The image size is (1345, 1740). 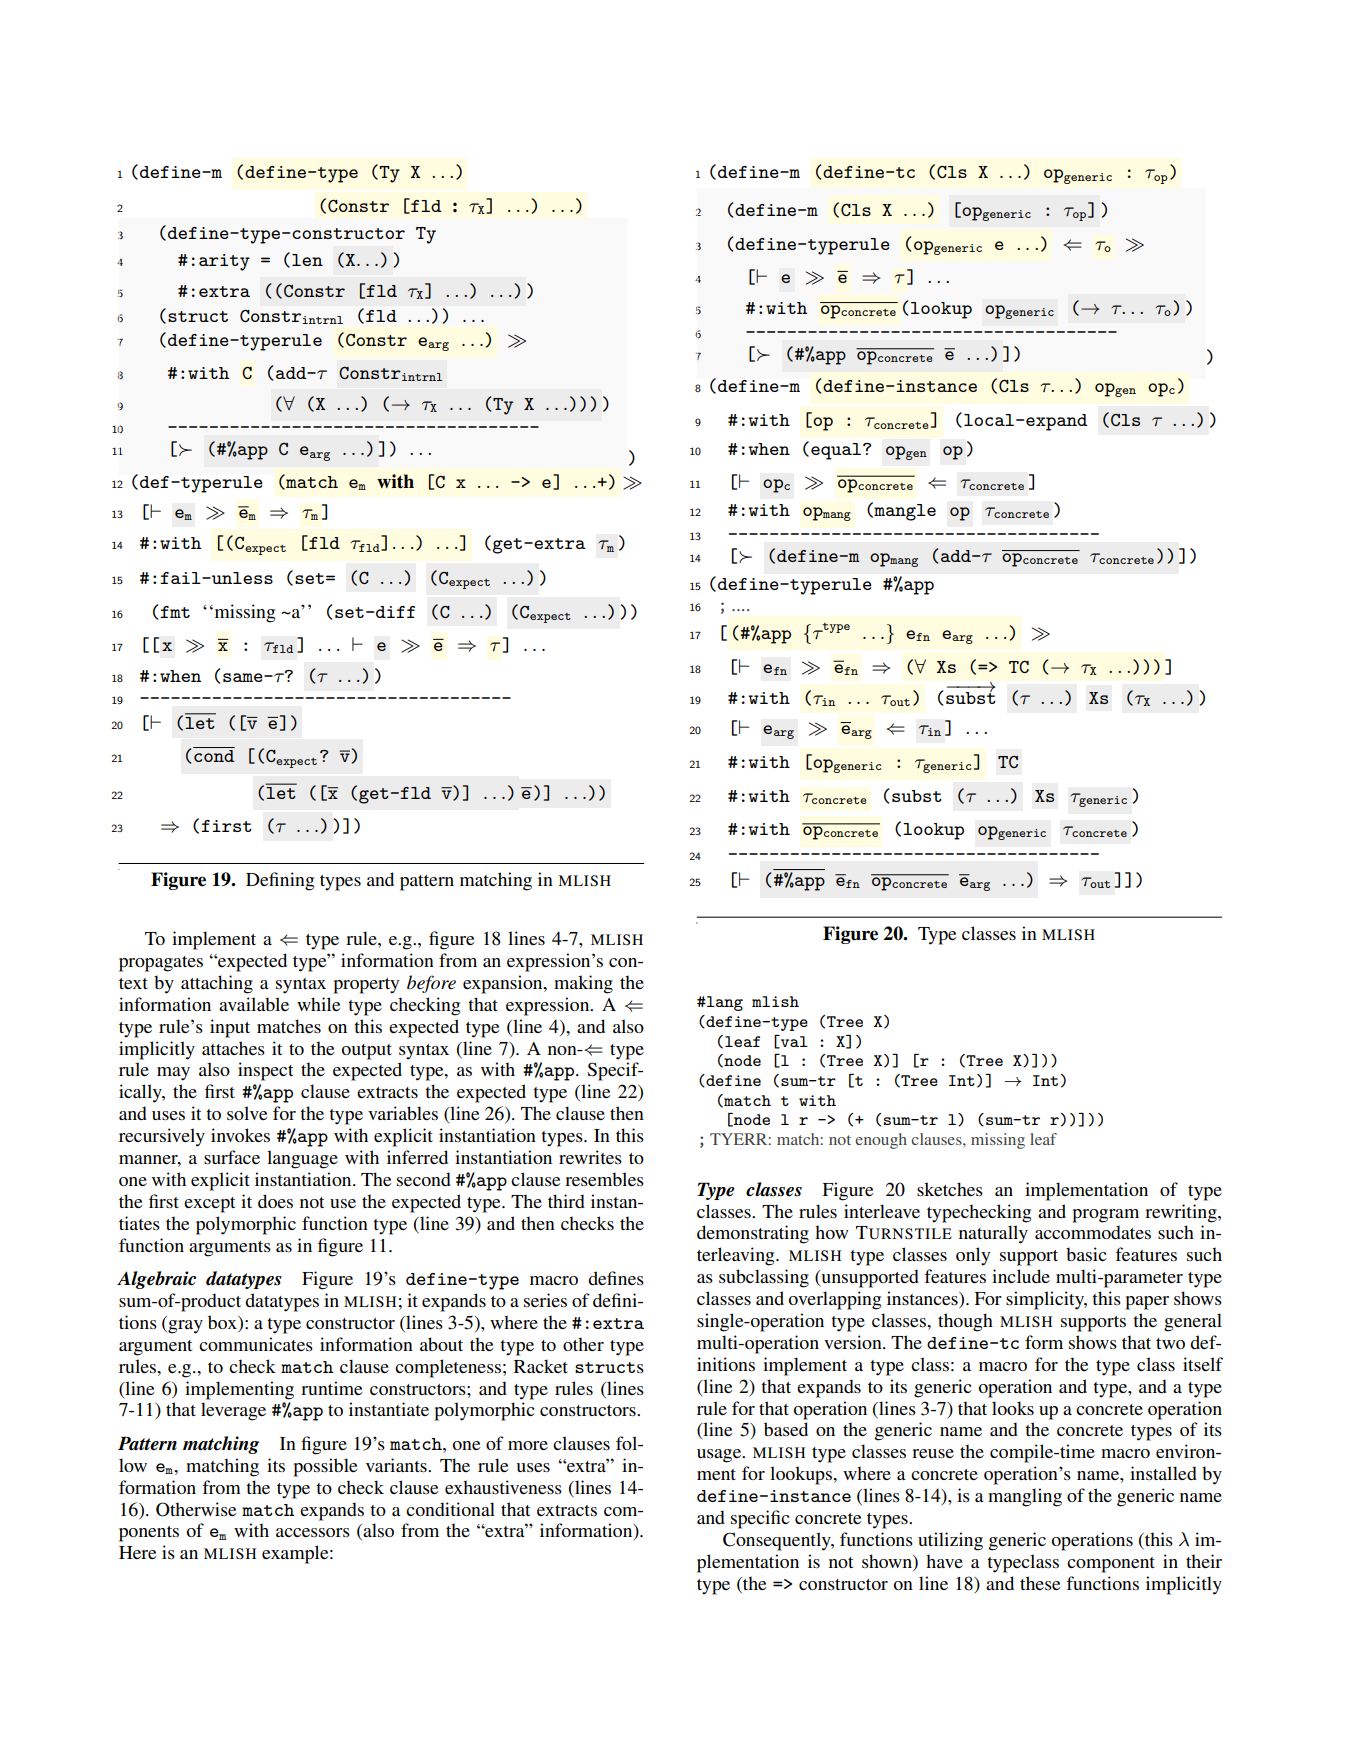 I want to click on len, so click(x=307, y=260).
